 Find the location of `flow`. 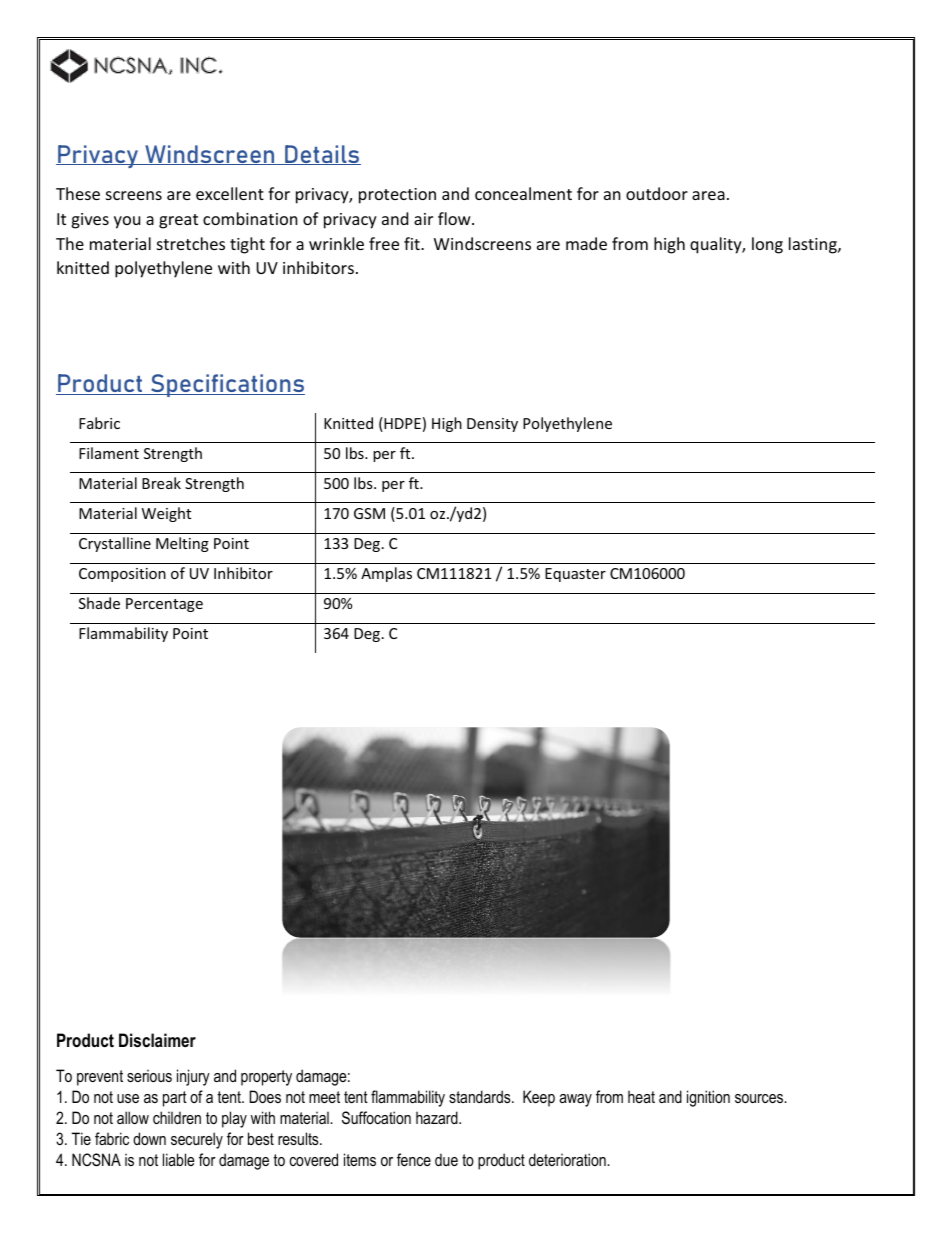

flow is located at coordinates (455, 218).
